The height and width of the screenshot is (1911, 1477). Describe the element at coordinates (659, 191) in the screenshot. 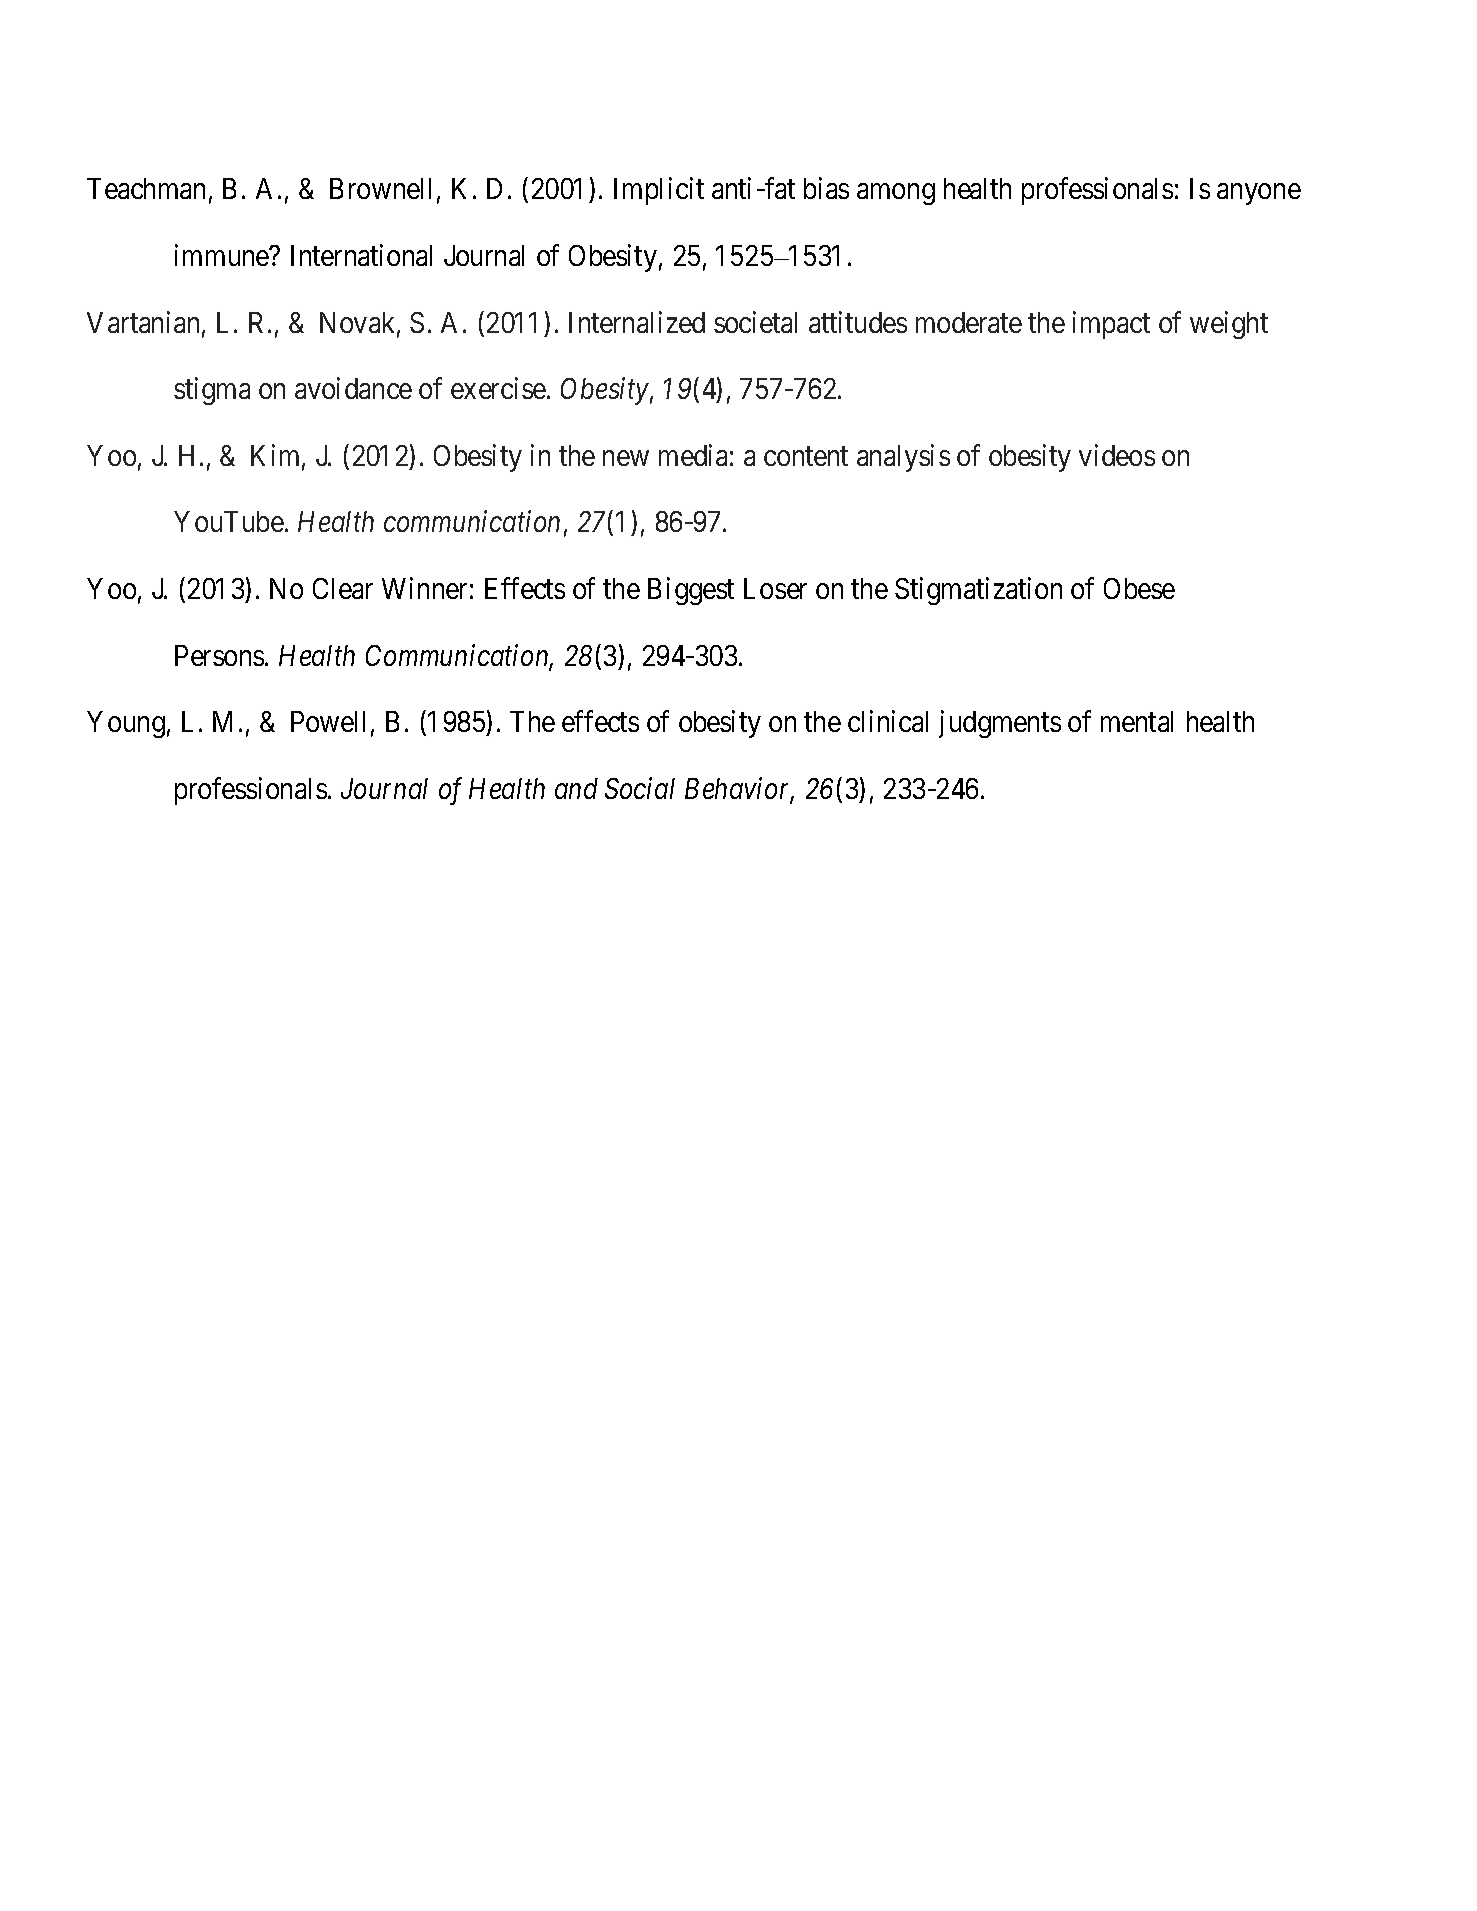

I see `Implicit` at that location.
